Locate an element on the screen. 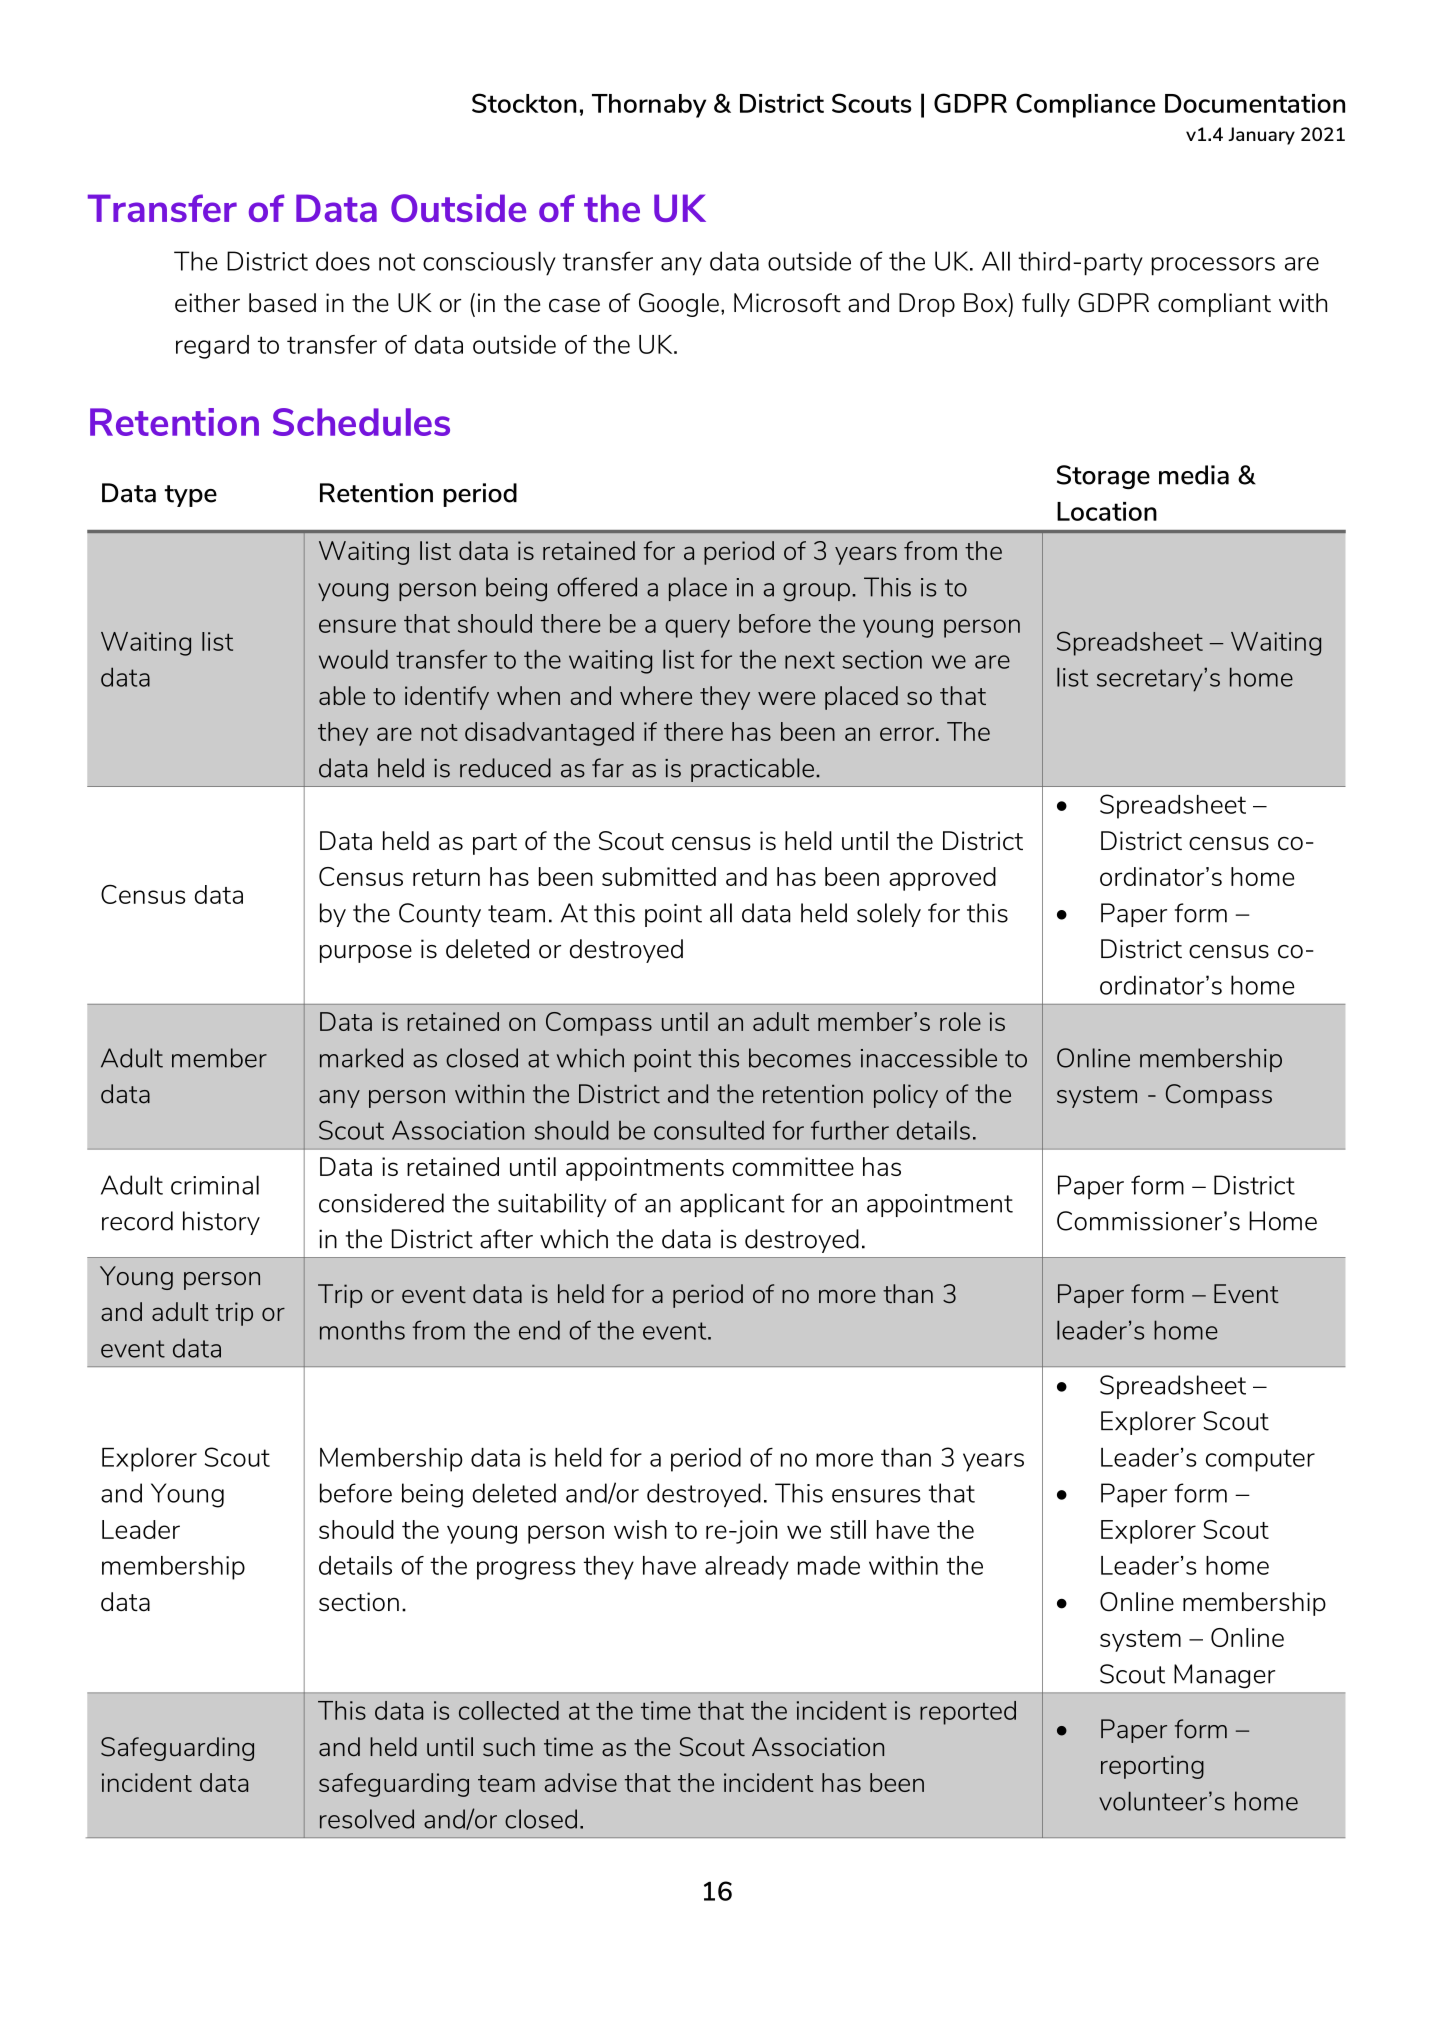  policy is located at coordinates (906, 1096).
